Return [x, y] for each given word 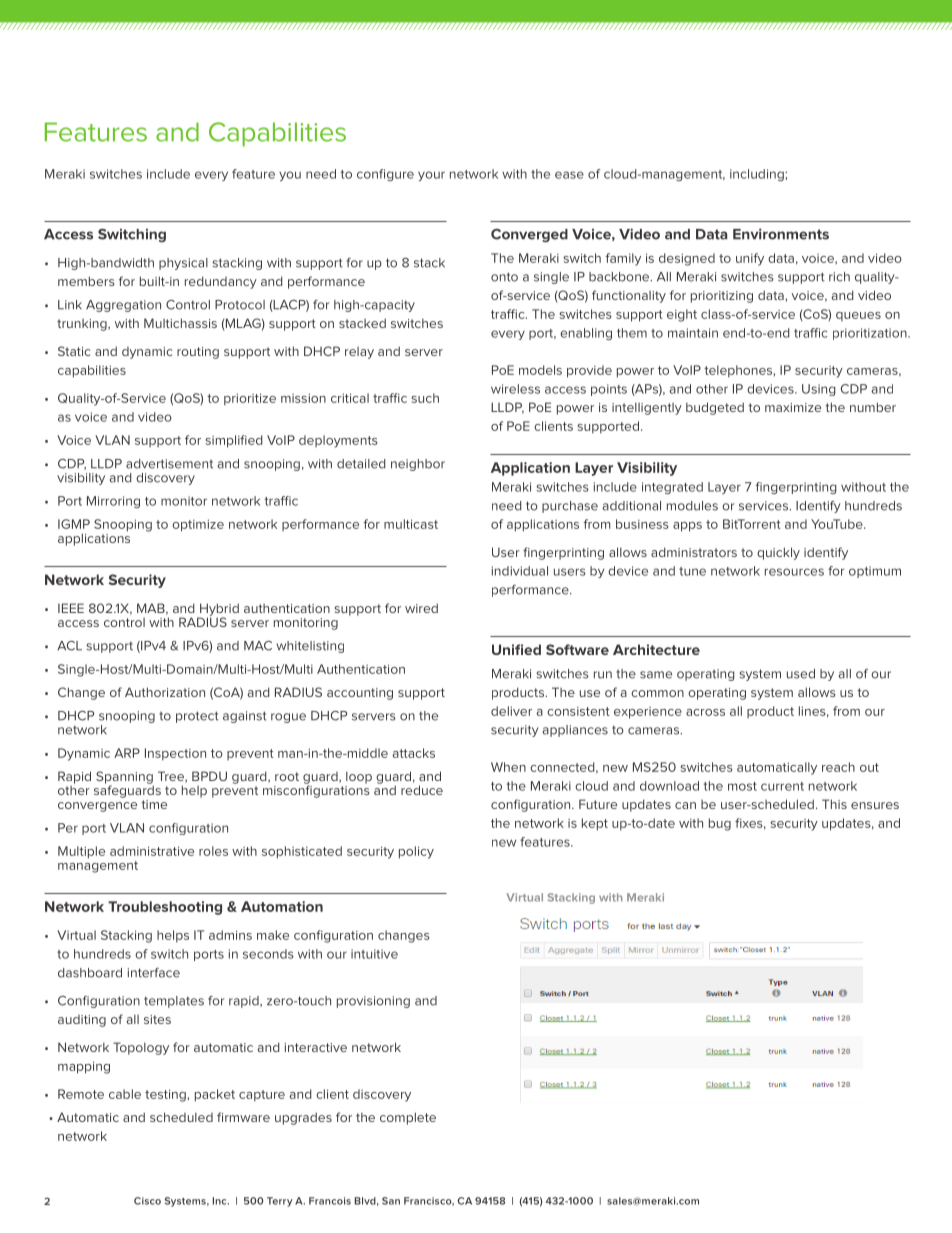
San [391, 1201]
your [431, 176]
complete [408, 1118]
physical [183, 264]
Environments [781, 234]
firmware [243, 1117]
